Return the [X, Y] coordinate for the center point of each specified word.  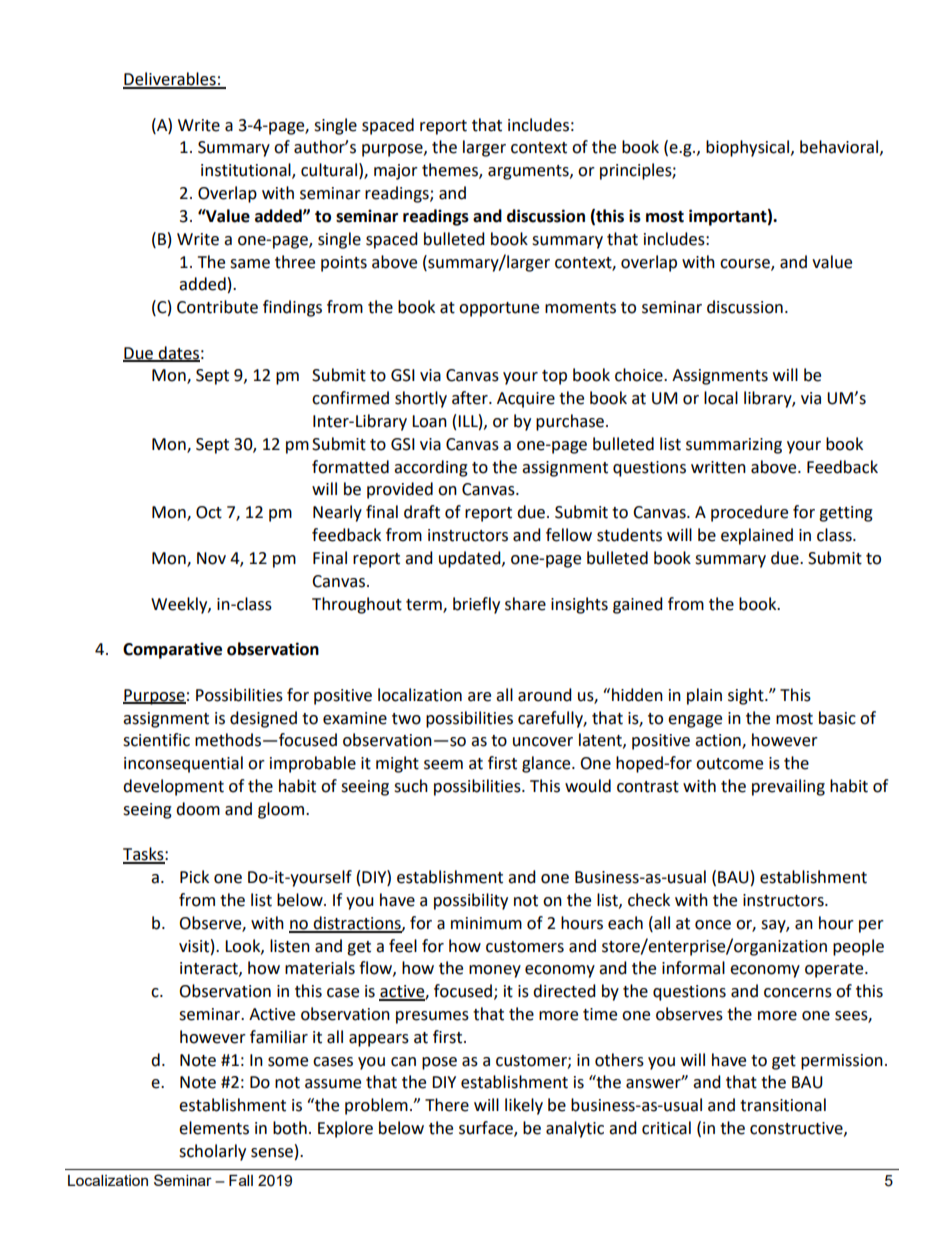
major [396, 172]
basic [837, 718]
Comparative [172, 650]
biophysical [747, 148]
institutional [247, 171]
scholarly [212, 1152]
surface [487, 1129]
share [525, 604]
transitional [783, 1105]
